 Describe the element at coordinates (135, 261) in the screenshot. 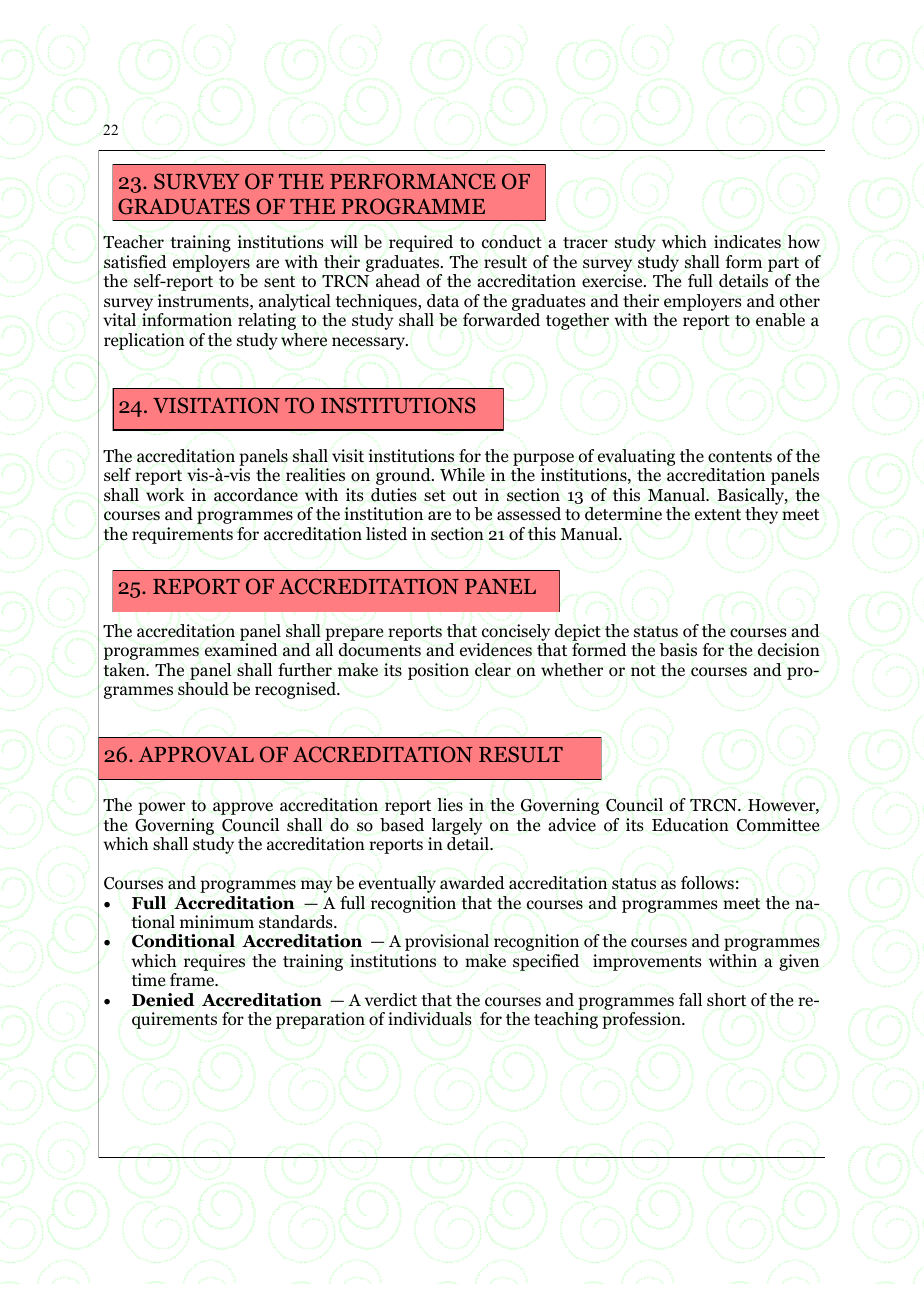

I see `satisfied` at that location.
